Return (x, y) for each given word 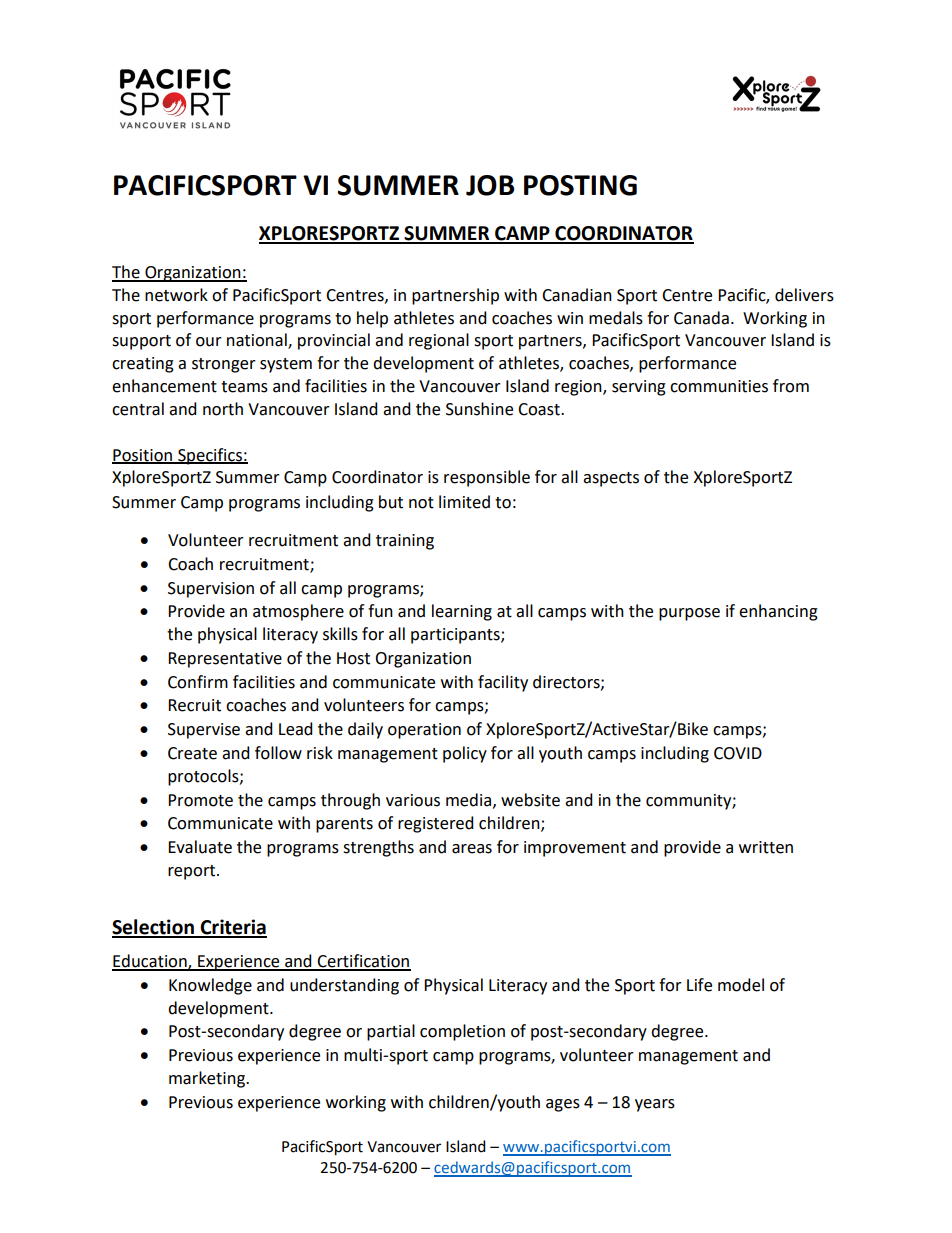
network (176, 295)
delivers (804, 295)
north (223, 409)
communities (719, 386)
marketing (208, 1079)
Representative (225, 660)
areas (472, 849)
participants (456, 636)
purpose (689, 614)
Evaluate (200, 847)
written (766, 847)
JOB (490, 185)
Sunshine (479, 409)
